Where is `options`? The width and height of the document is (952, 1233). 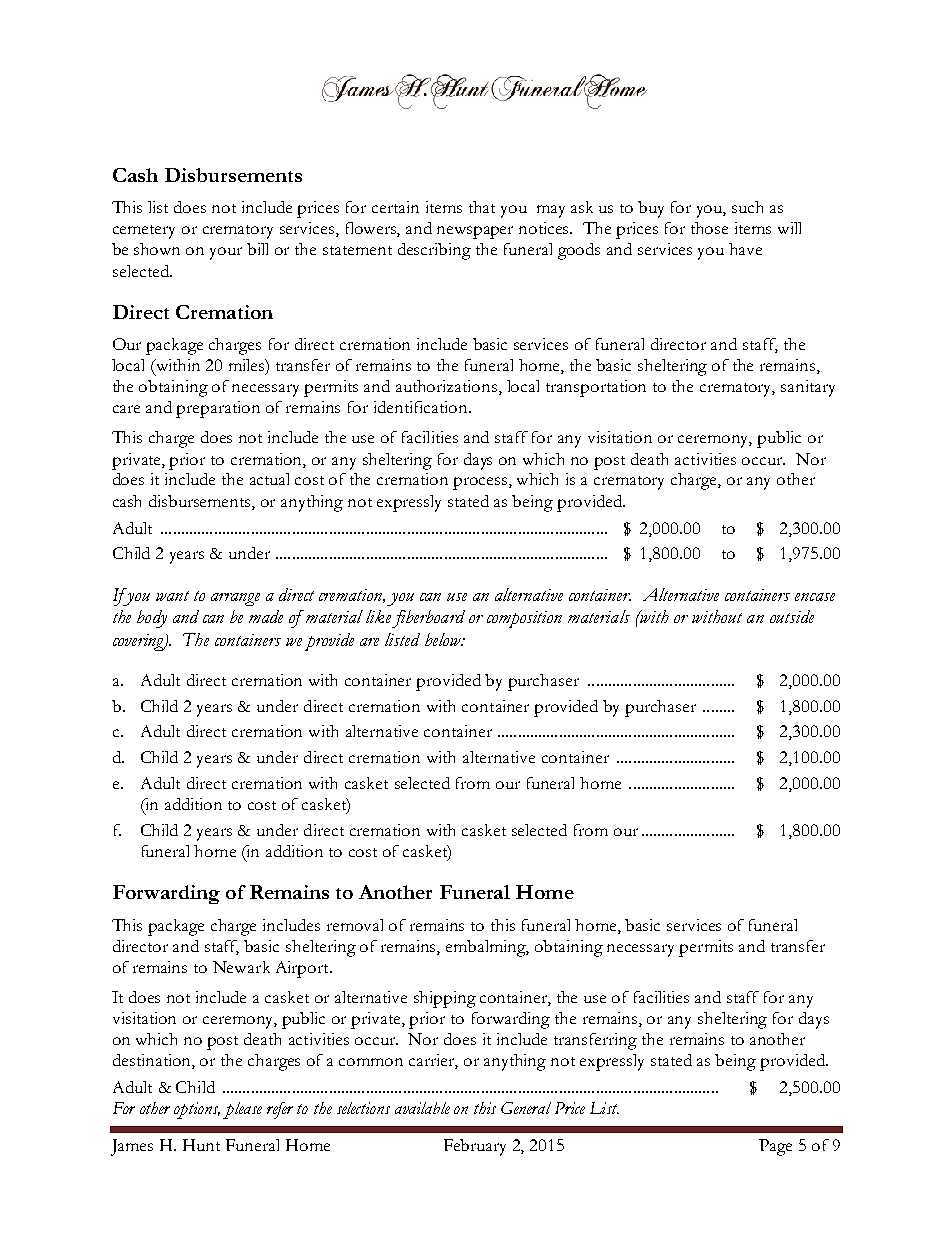 options is located at coordinates (197, 1110).
